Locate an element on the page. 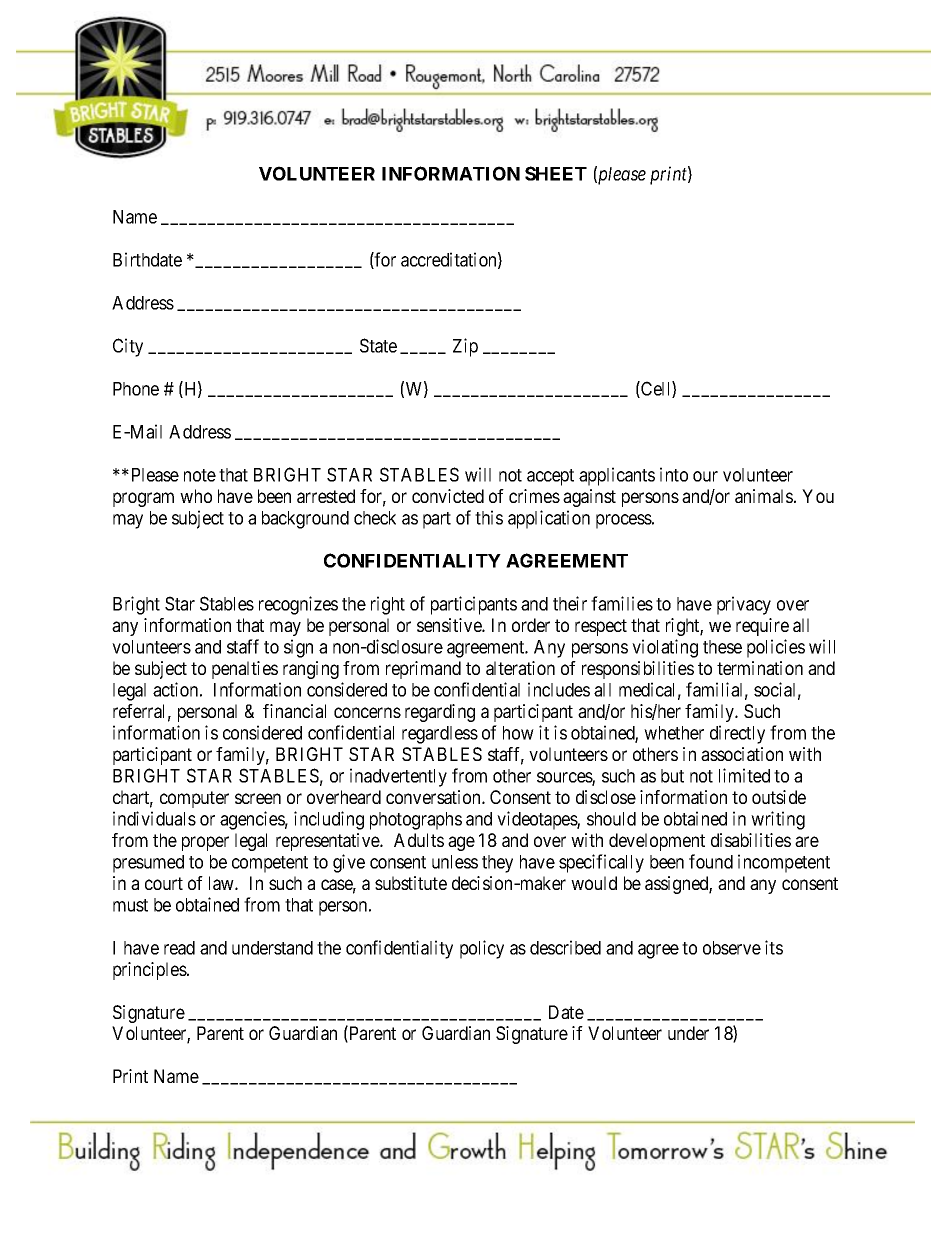  City is located at coordinates (128, 347).
